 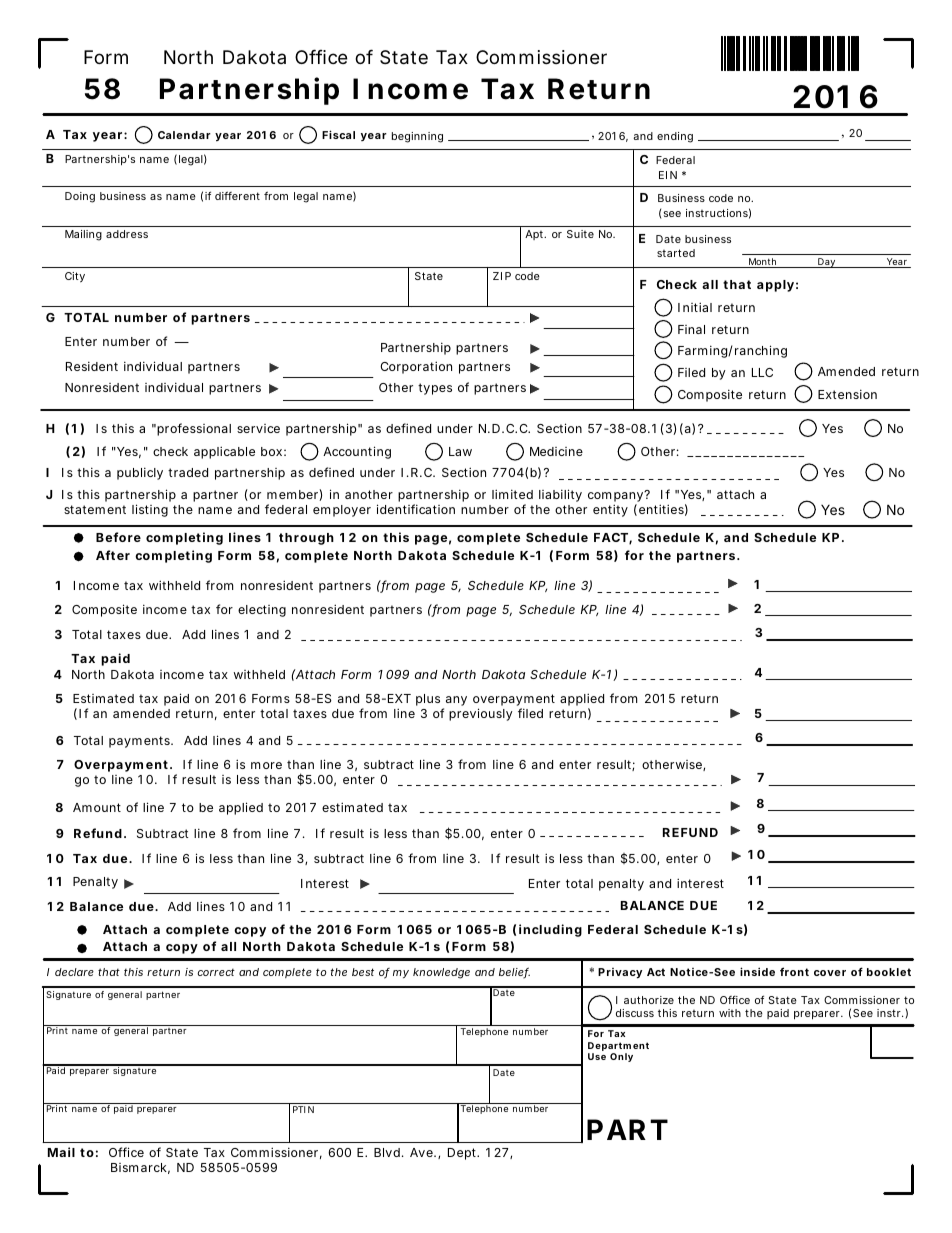 What do you see at coordinates (388, 1152) in the screenshot?
I see `Blvd` at bounding box center [388, 1152].
